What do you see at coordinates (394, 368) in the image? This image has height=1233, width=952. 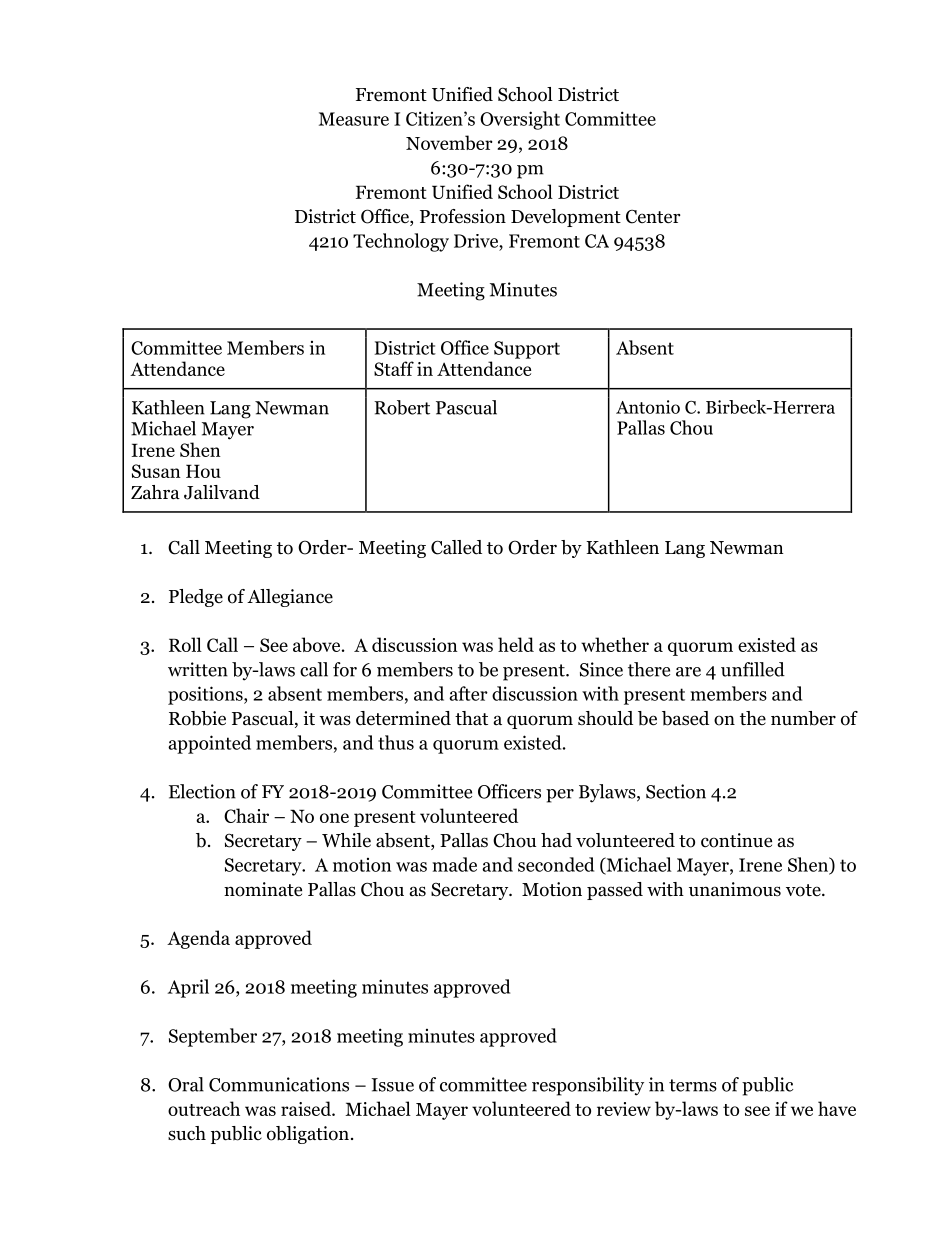 I see `Staff` at bounding box center [394, 368].
